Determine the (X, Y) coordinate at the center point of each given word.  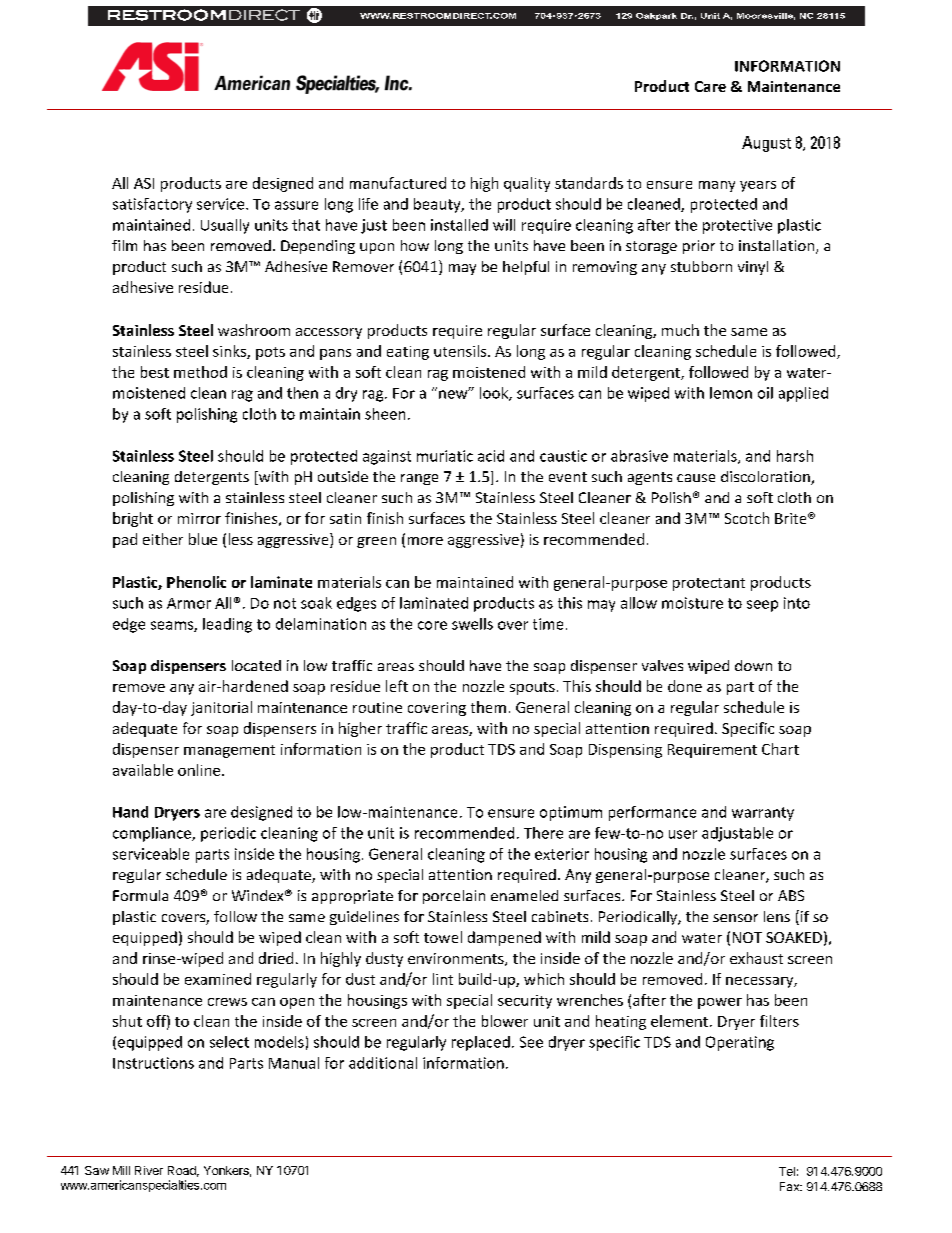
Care (710, 86)
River (149, 1170)
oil (765, 393)
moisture (692, 603)
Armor (189, 603)
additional (383, 1063)
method (200, 372)
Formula (140, 895)
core (432, 625)
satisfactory (152, 205)
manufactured (398, 183)
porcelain (454, 897)
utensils (461, 351)
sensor (735, 918)
